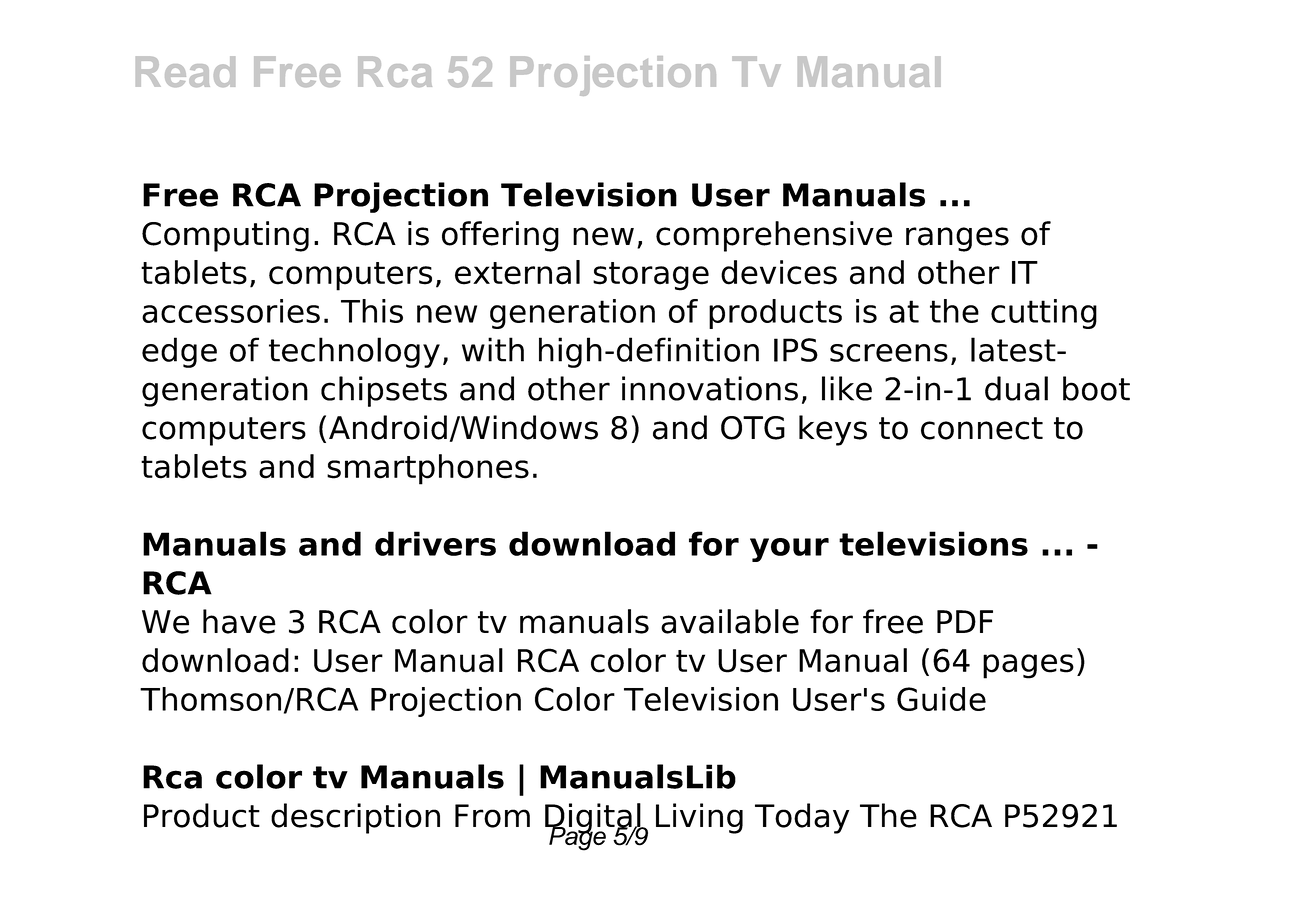 This screenshot has height=924, width=1303. What do you see at coordinates (965, 621) in the screenshot?
I see `PDF` at bounding box center [965, 621].
